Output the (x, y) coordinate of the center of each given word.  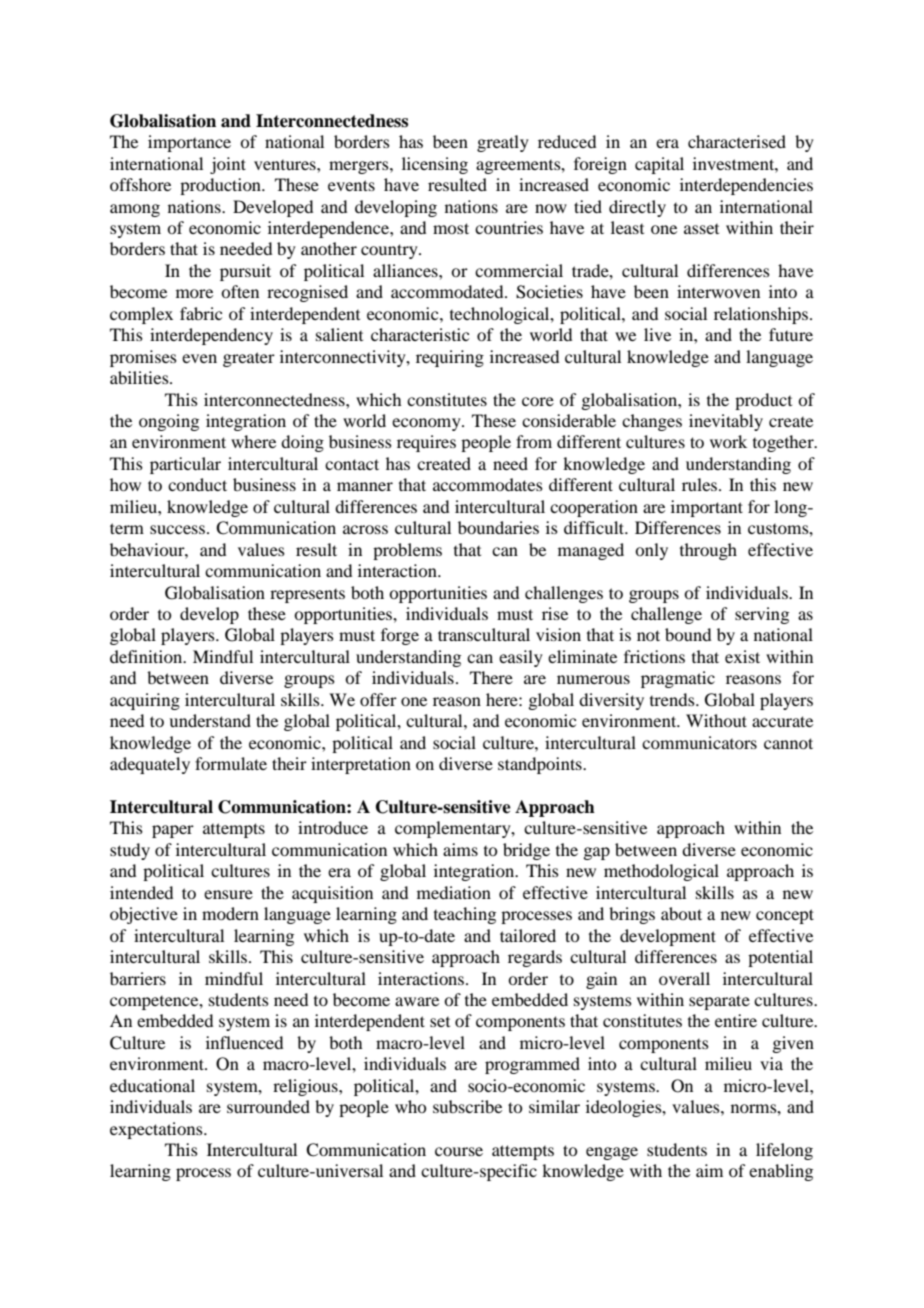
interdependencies (746, 186)
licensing (435, 165)
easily (521, 658)
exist (742, 656)
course (459, 1151)
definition (147, 656)
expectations (157, 1130)
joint (228, 165)
